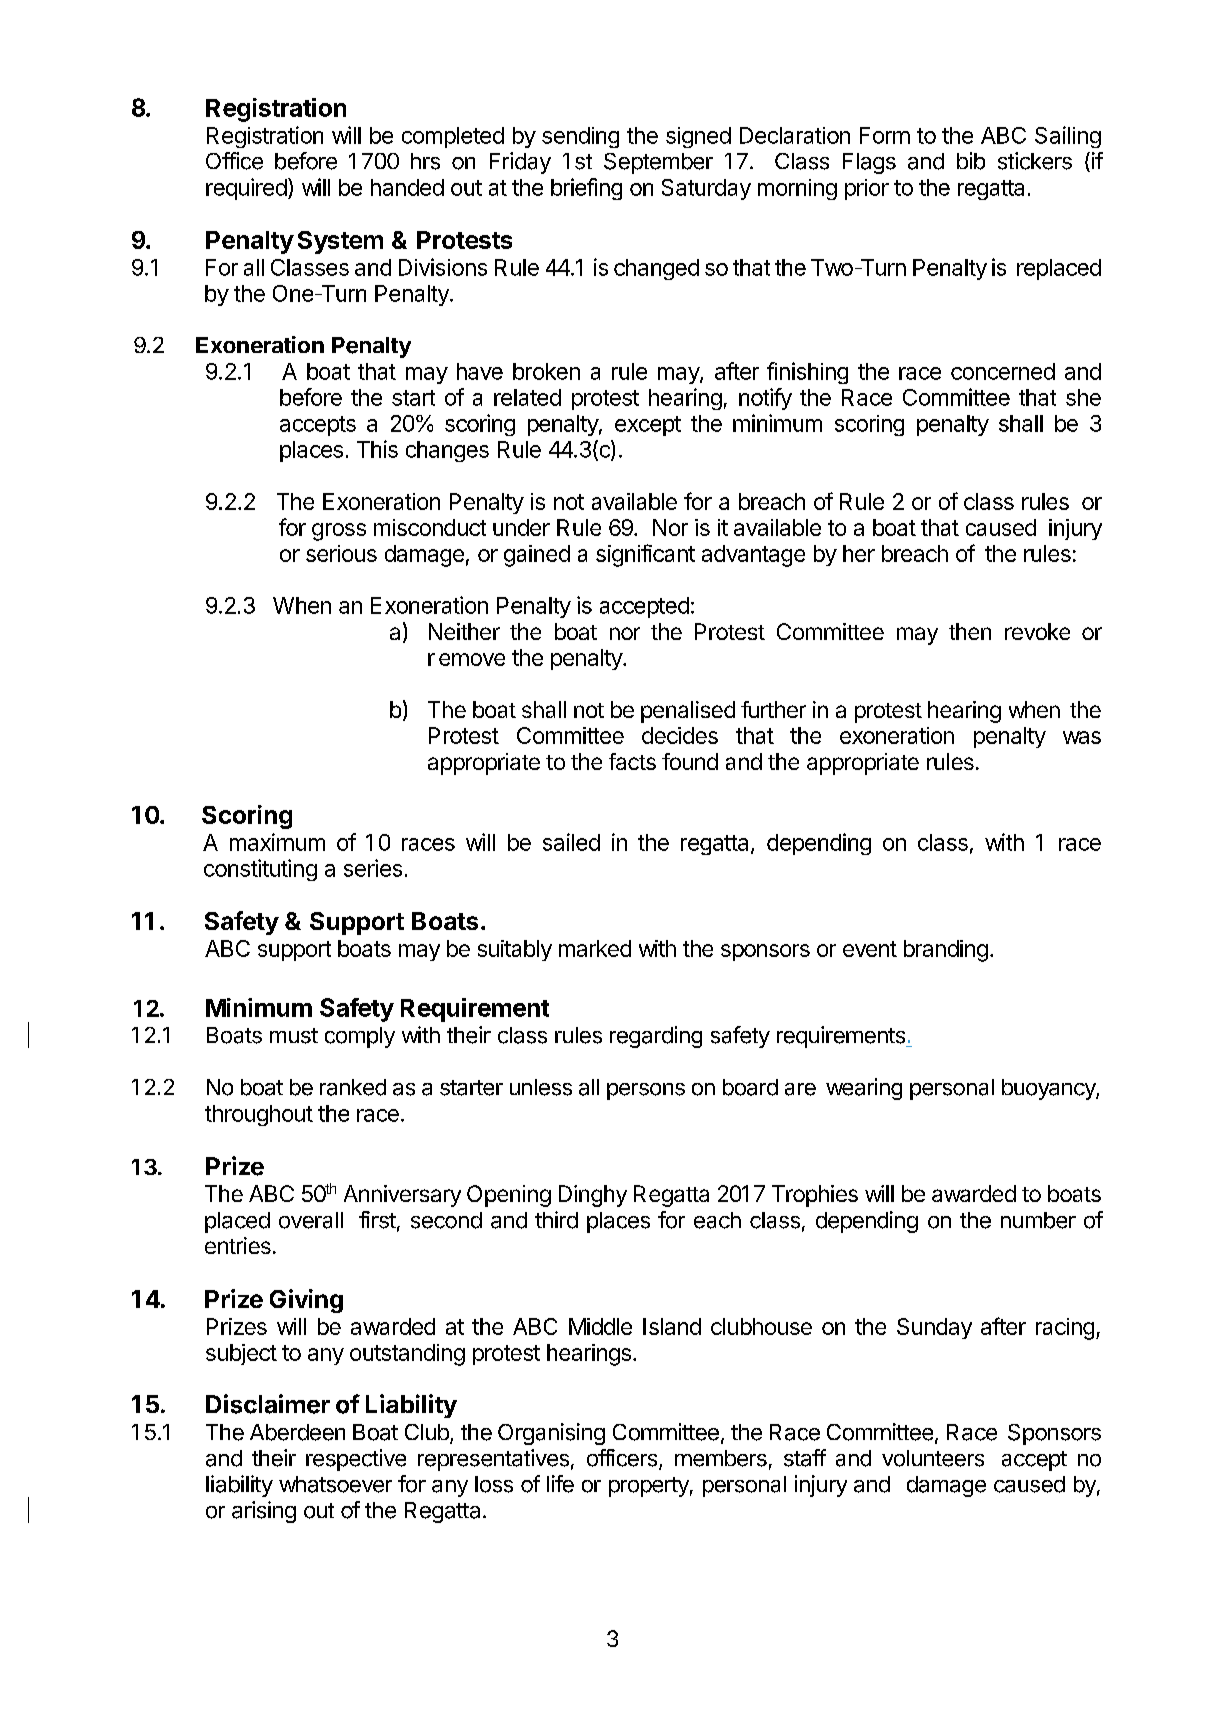  Describe the element at coordinates (632, 761) in the page. I see `facts` at that location.
